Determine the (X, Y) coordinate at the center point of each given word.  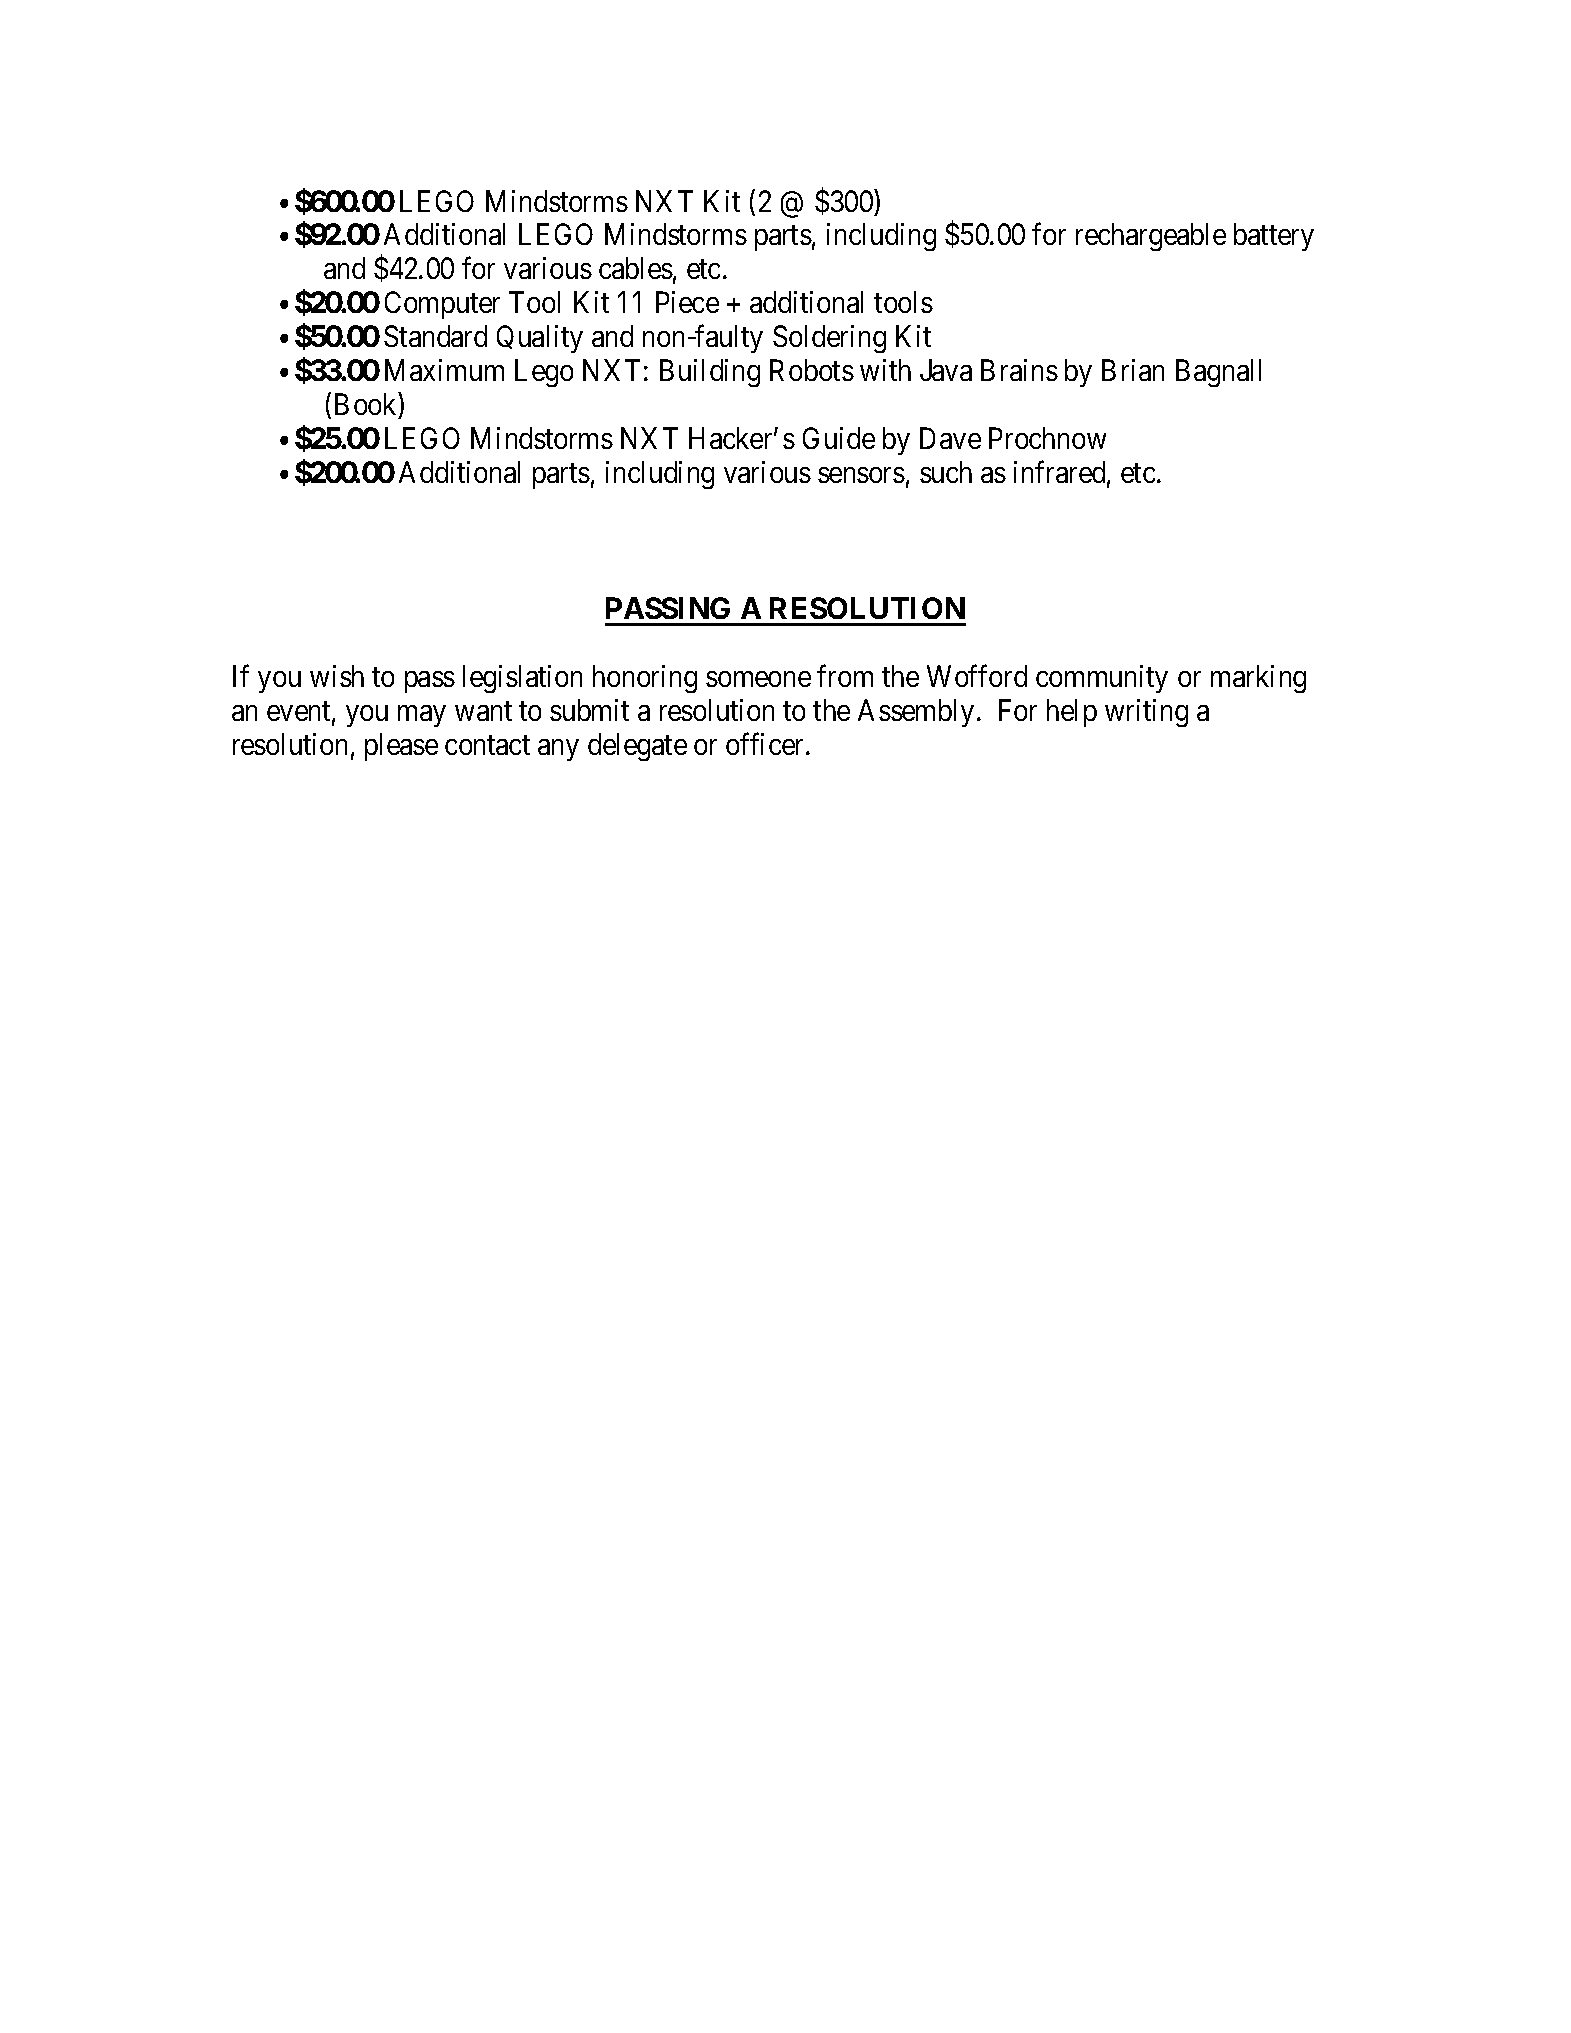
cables (636, 268)
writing (1146, 713)
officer (766, 743)
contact (487, 745)
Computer (442, 305)
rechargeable (1151, 237)
